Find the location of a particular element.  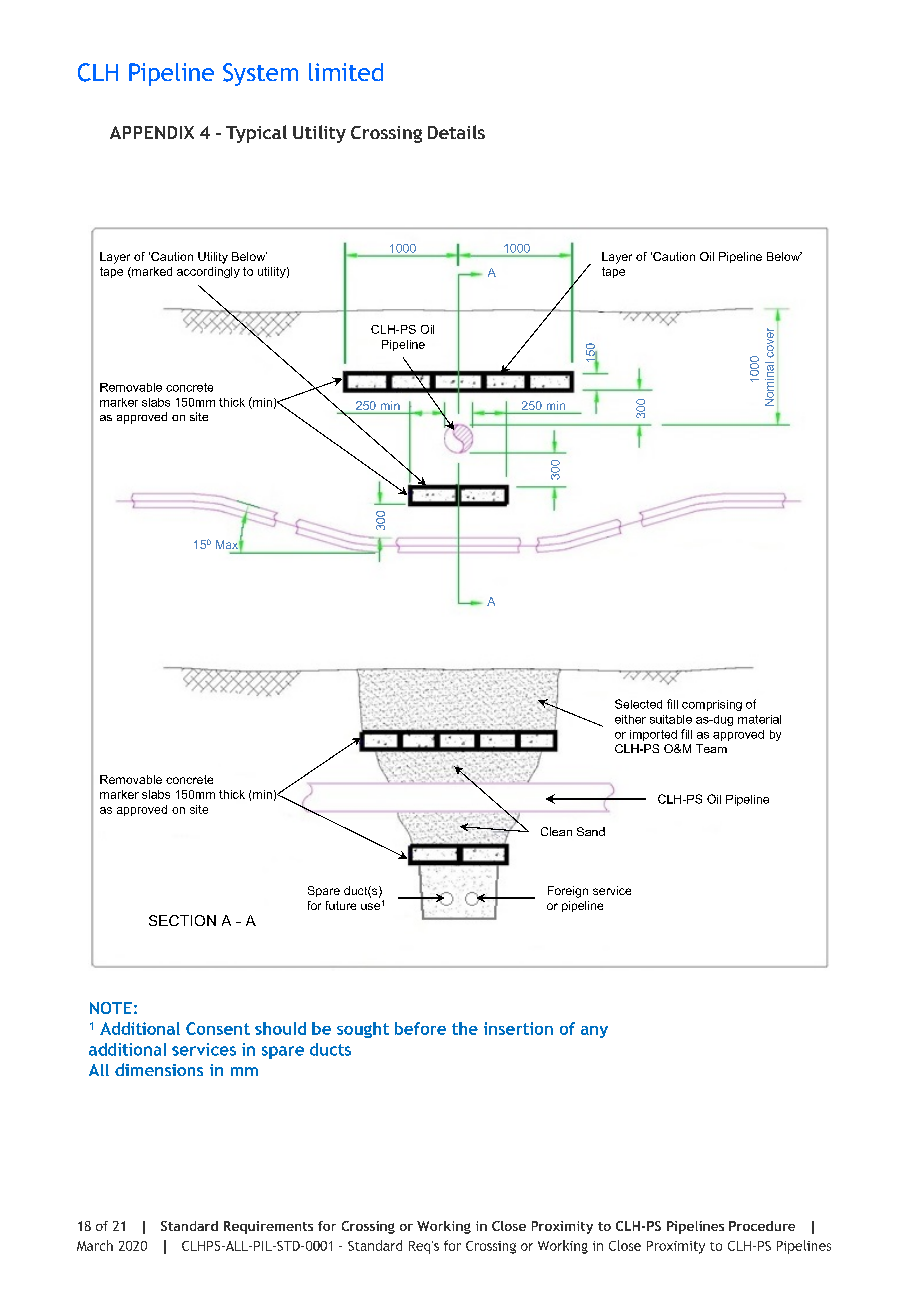

Requirements is located at coordinates (268, 1227).
